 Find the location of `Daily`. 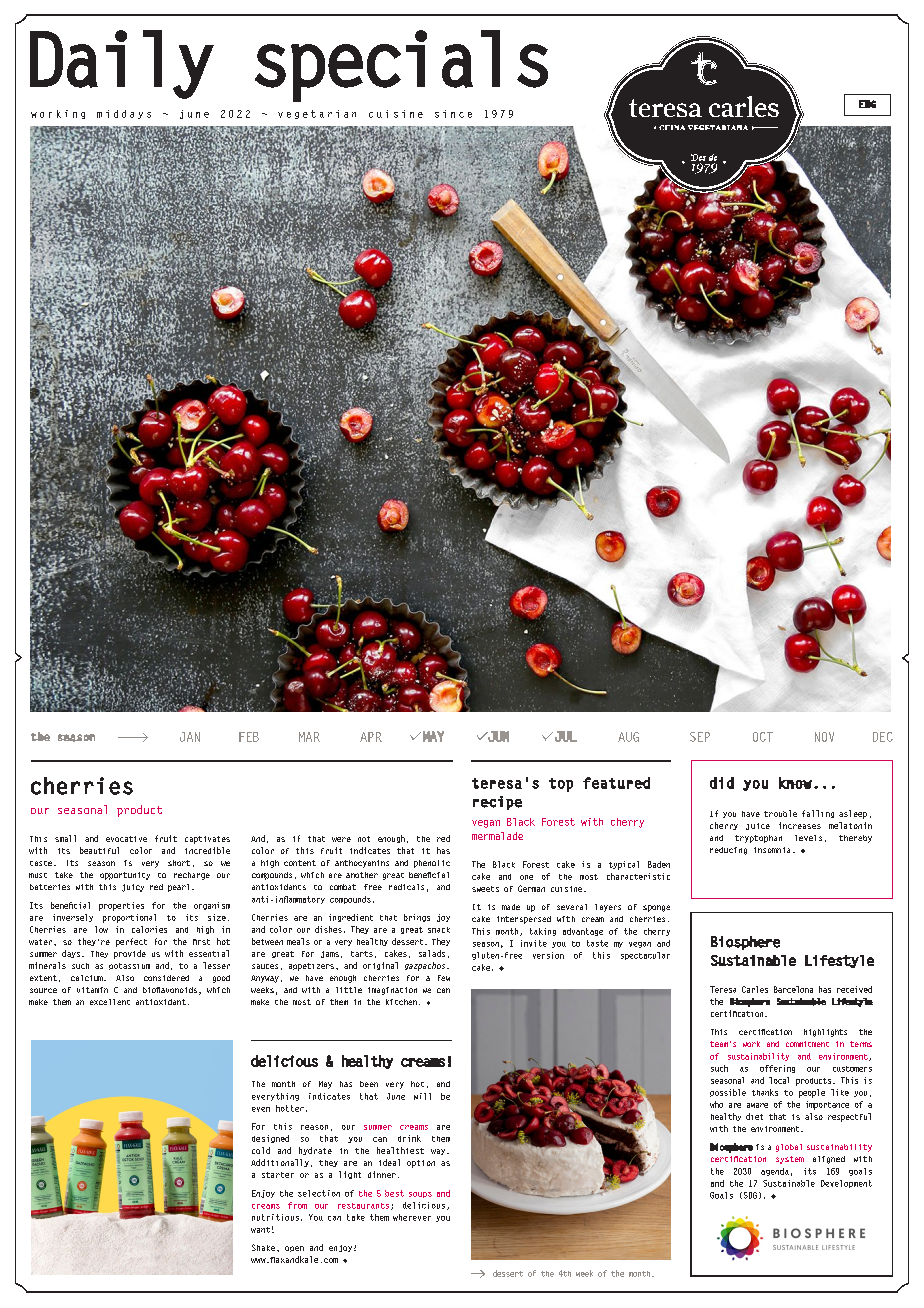

Daily is located at coordinates (122, 64).
